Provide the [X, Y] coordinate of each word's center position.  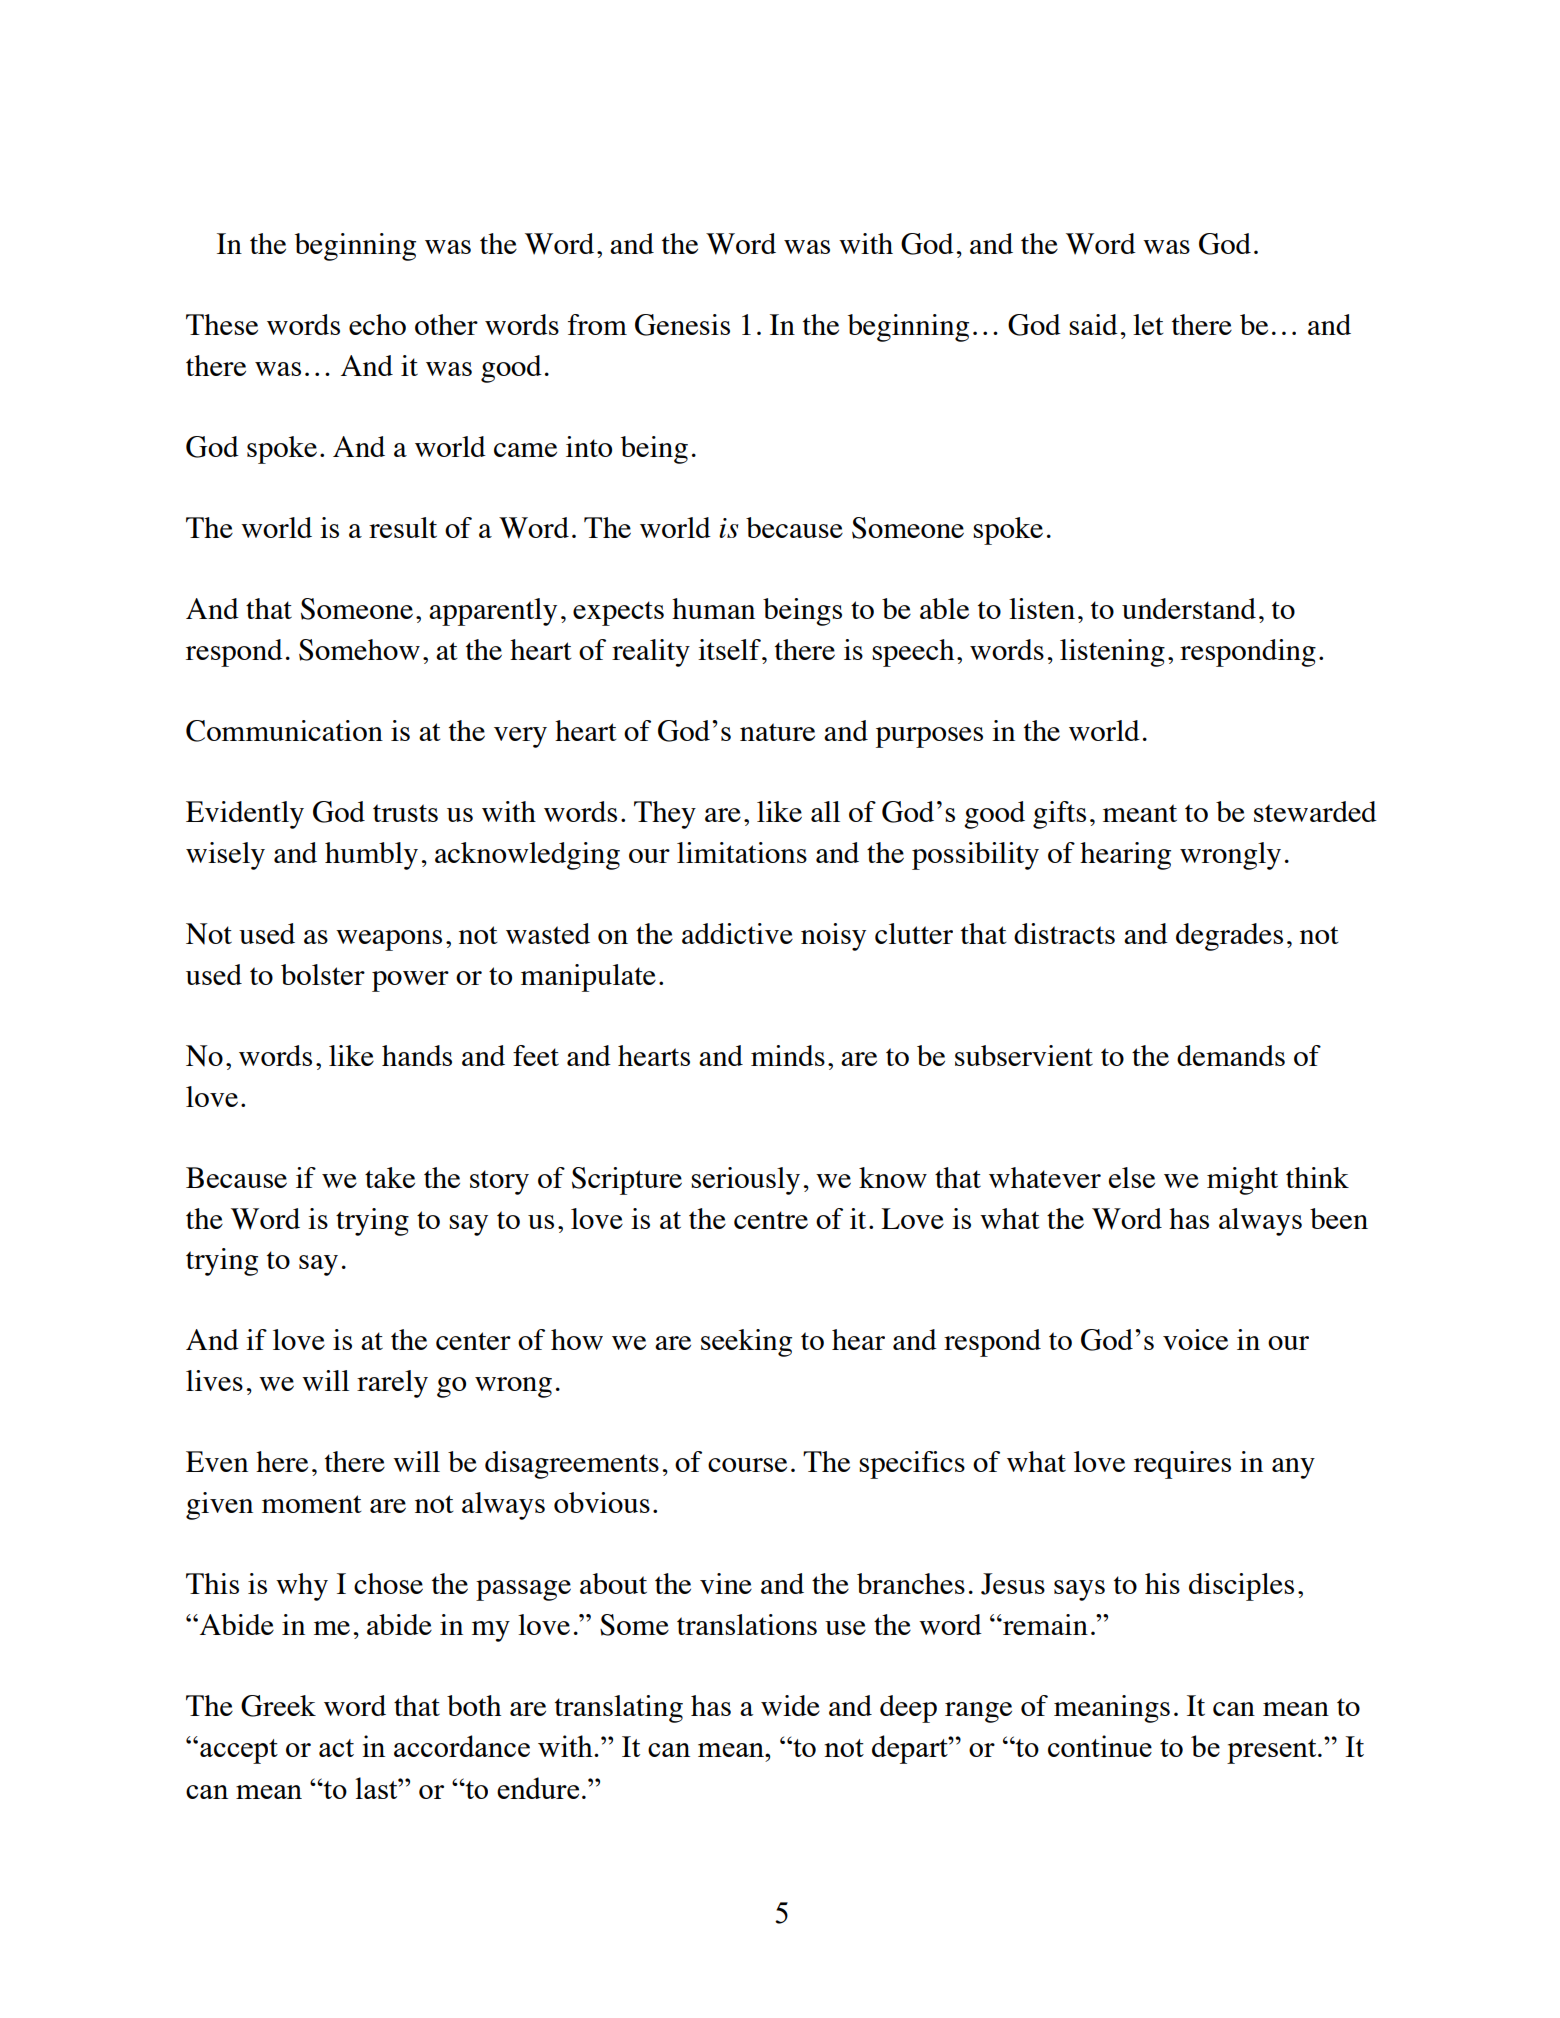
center [473, 1341]
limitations [742, 852]
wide [790, 1705]
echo [377, 324]
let [1148, 324]
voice [1195, 1339]
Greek [278, 1706]
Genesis [682, 325]
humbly [371, 856]
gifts [1059, 815]
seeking [746, 1343]
